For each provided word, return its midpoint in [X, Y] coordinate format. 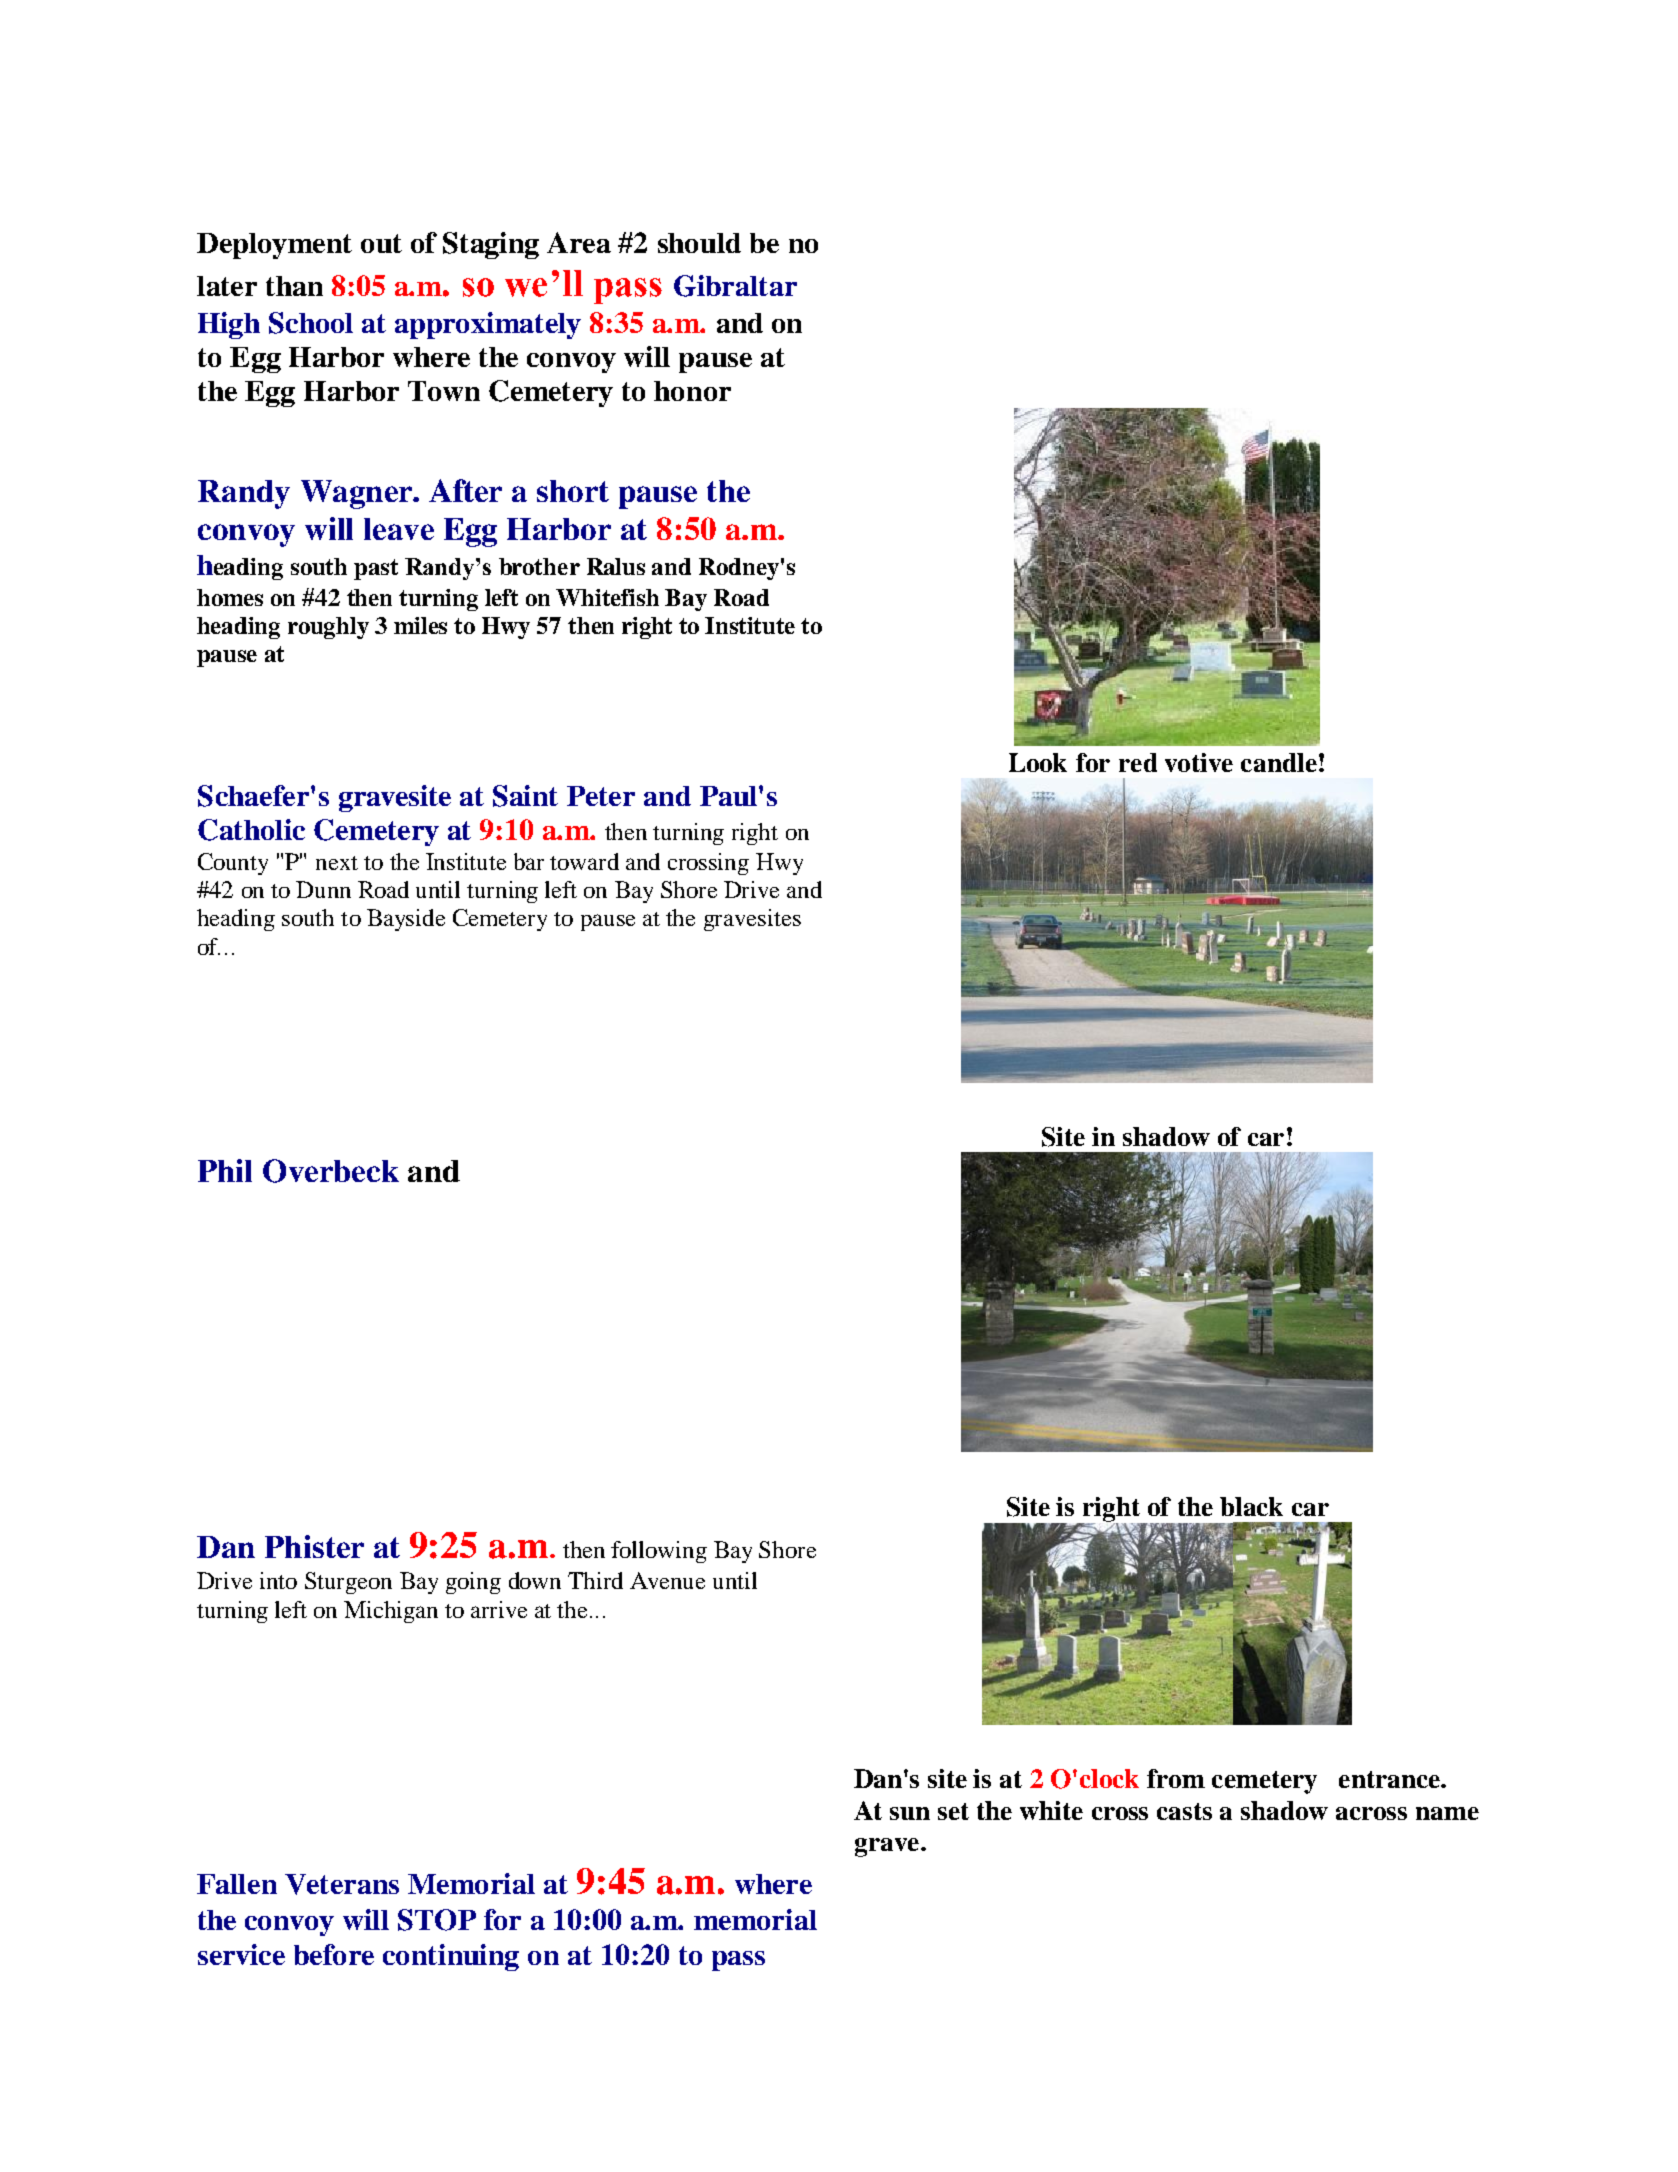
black [1251, 1506]
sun [910, 1813]
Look [1038, 762]
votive [1199, 762]
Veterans [342, 1884]
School [311, 323]
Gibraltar [735, 286]
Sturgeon [348, 1583]
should [699, 243]
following [659, 1552]
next [337, 863]
